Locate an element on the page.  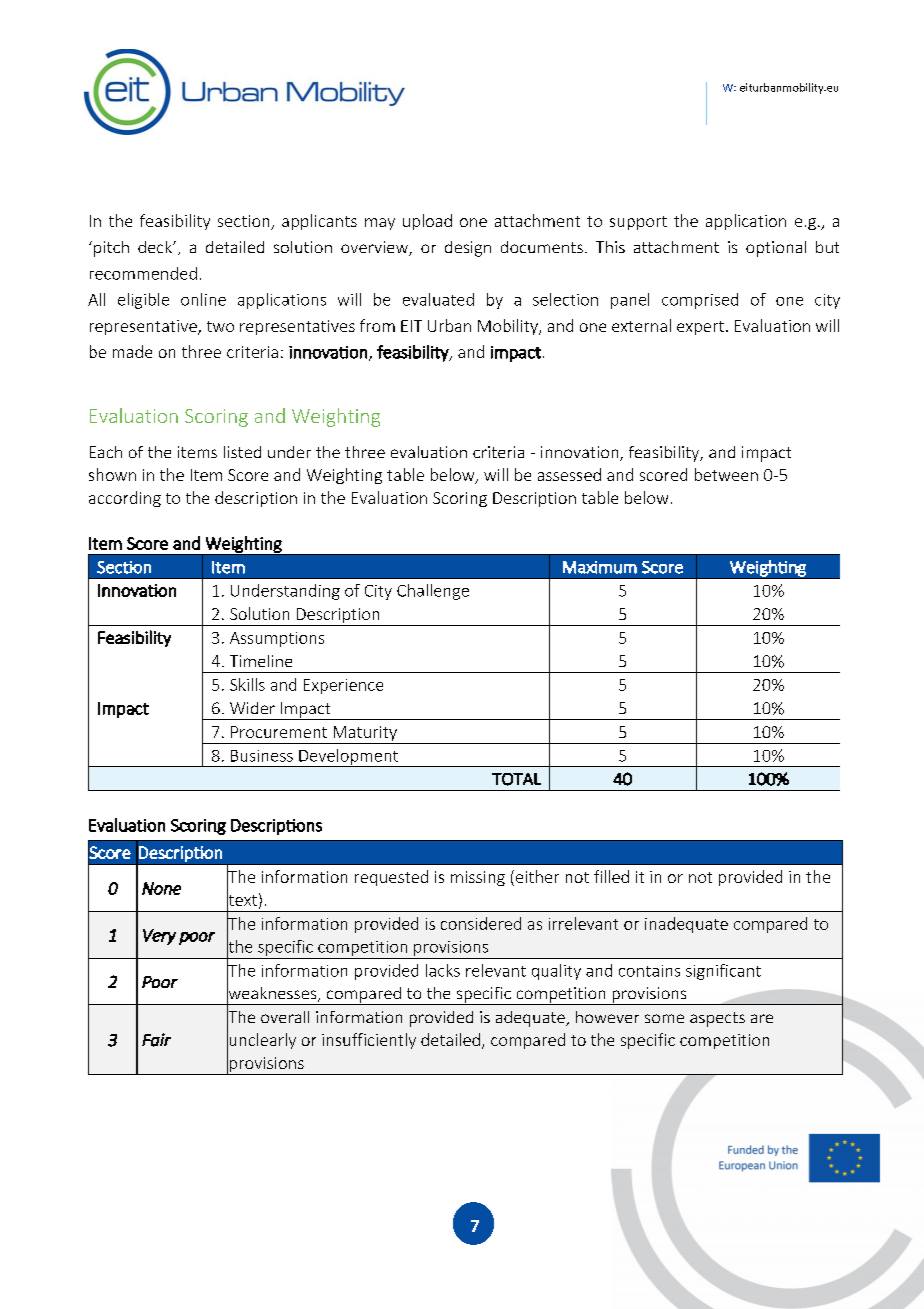
design is located at coordinates (468, 249).
